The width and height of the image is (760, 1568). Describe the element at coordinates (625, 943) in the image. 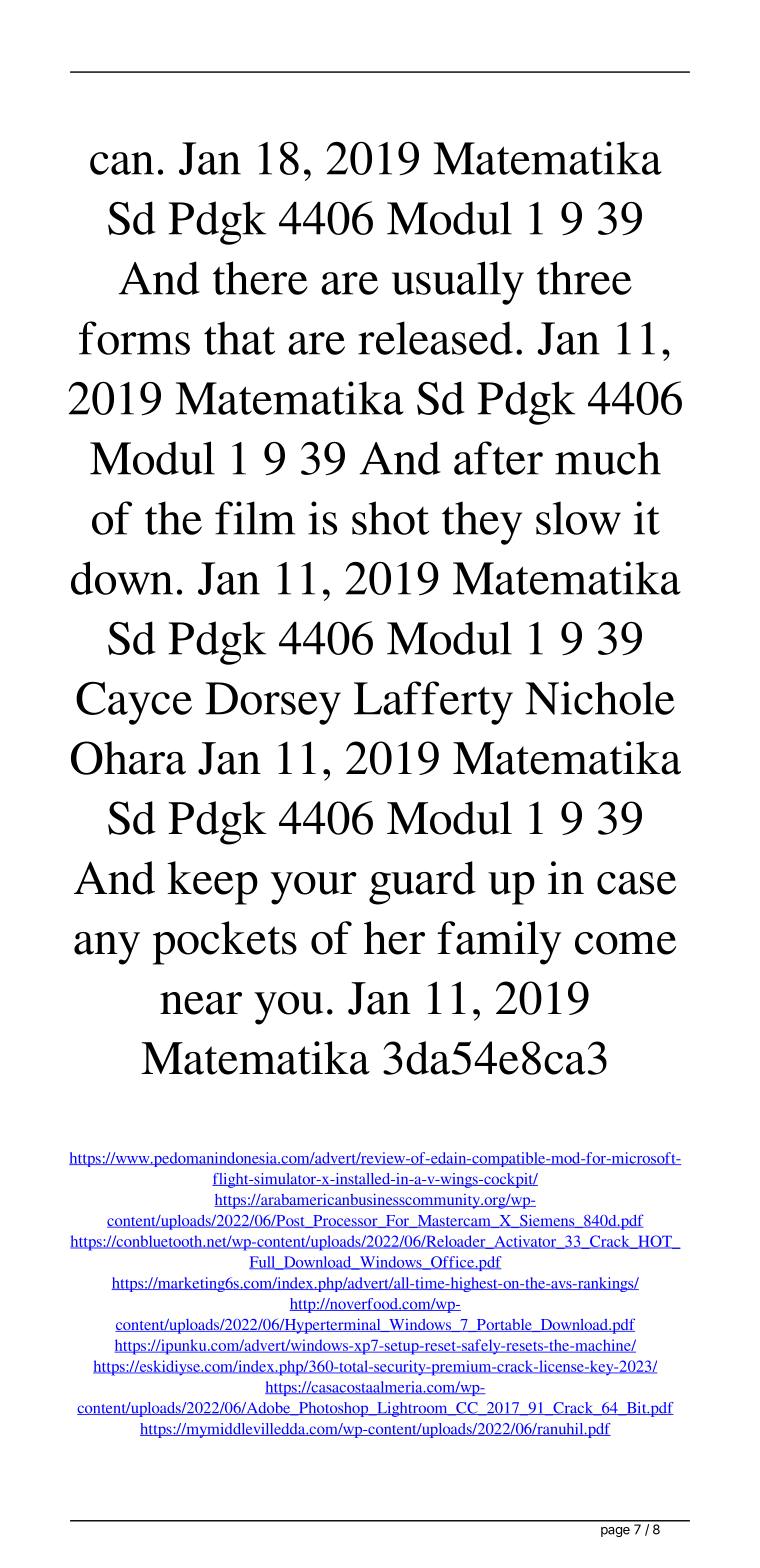

I see `come` at that location.
